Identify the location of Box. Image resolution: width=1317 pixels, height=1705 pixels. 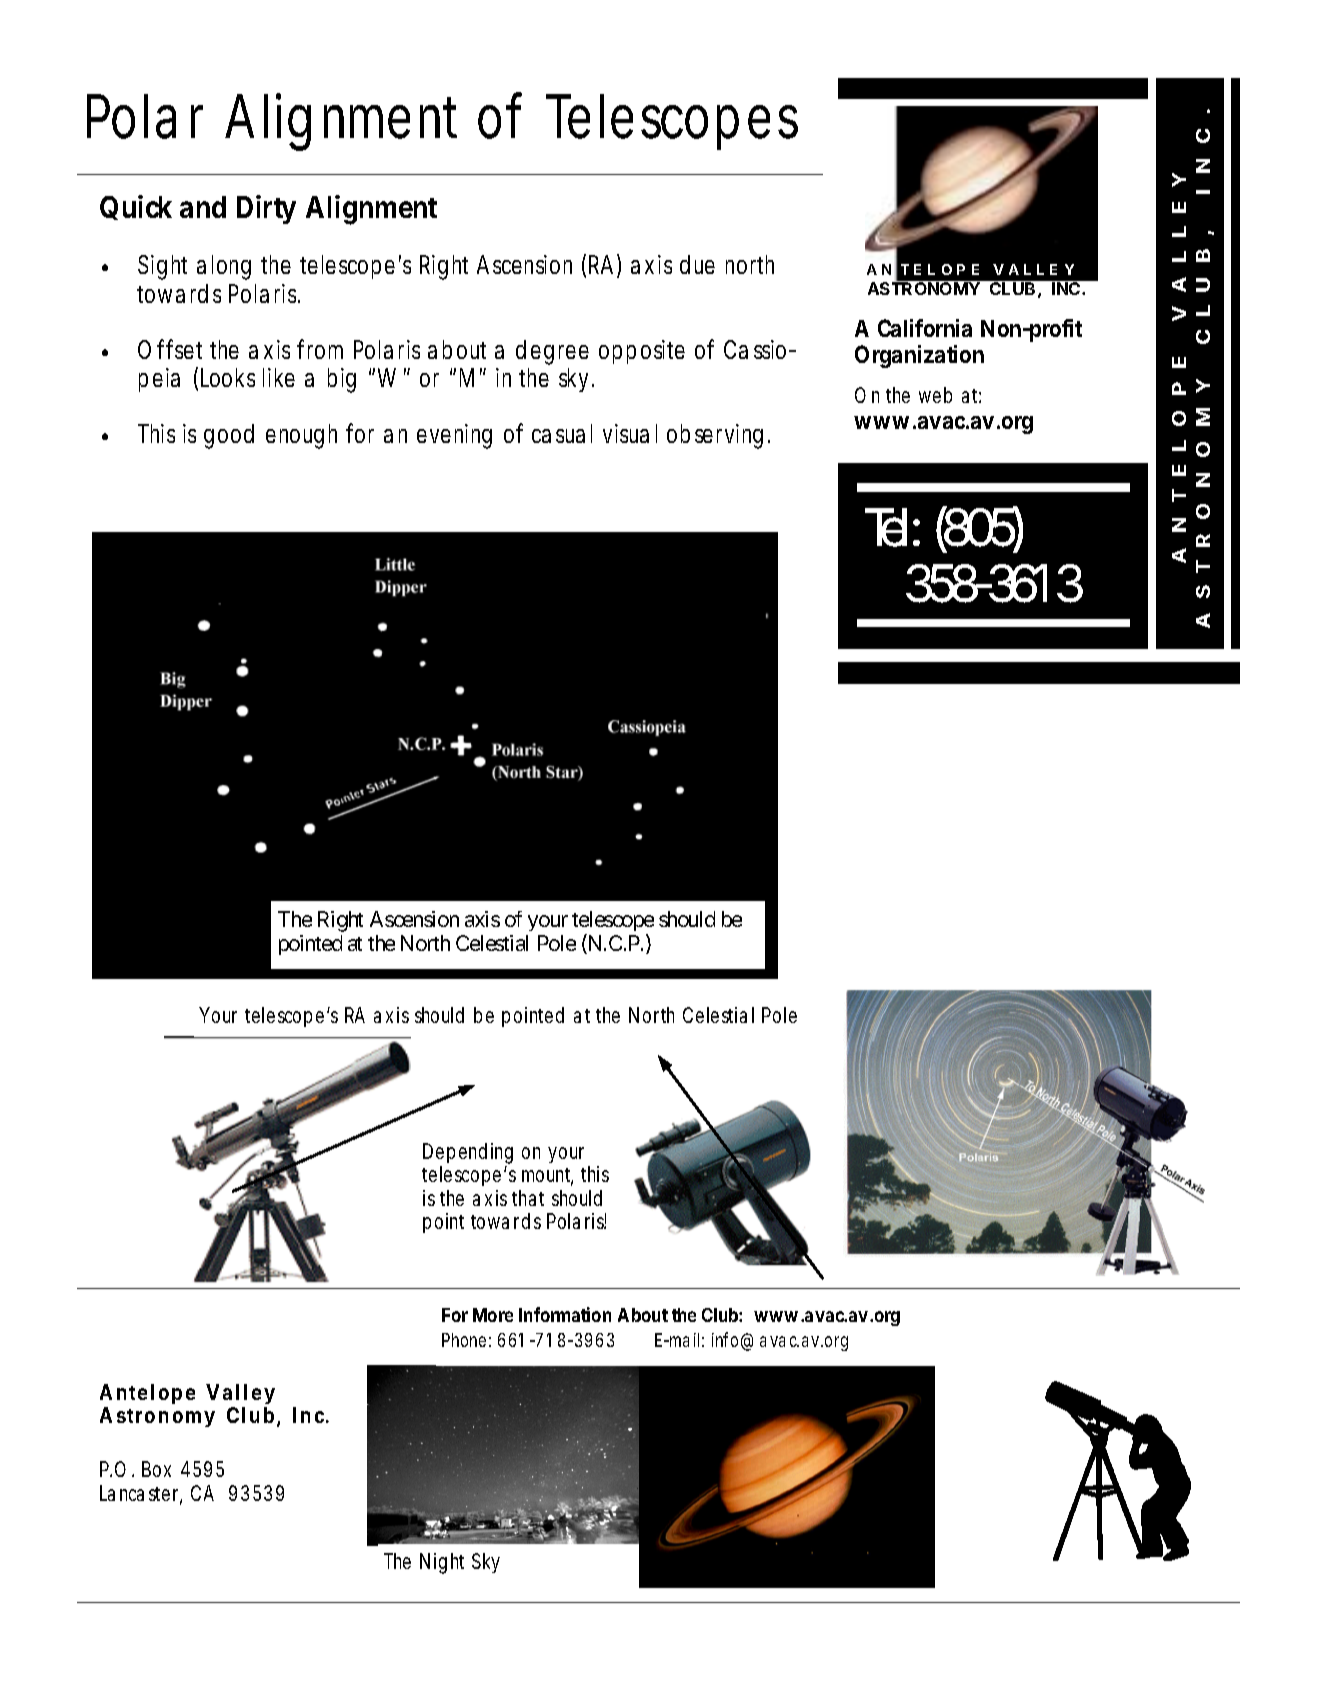
(156, 1469).
